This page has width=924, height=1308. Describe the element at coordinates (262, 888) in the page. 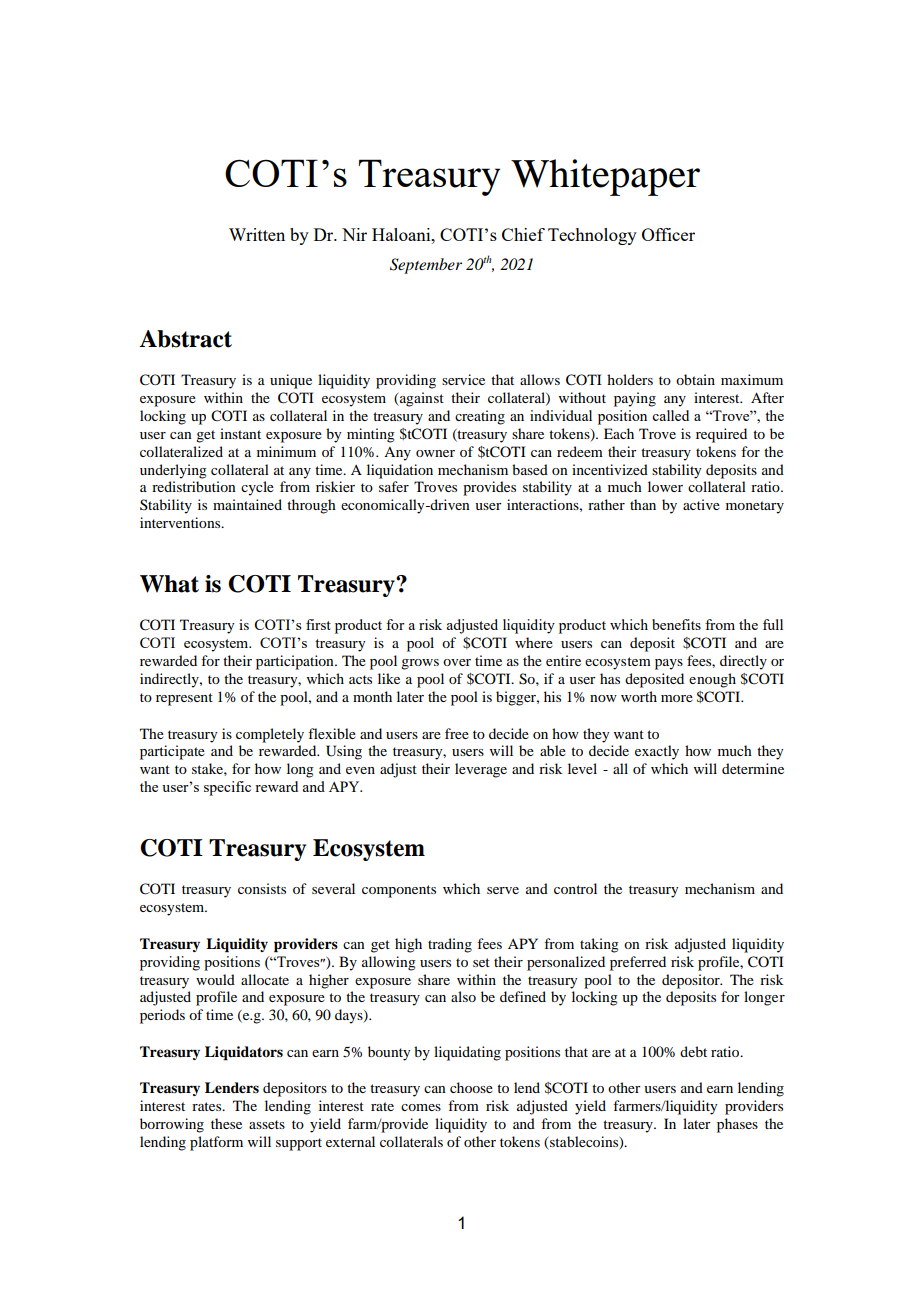

I see `consists` at that location.
